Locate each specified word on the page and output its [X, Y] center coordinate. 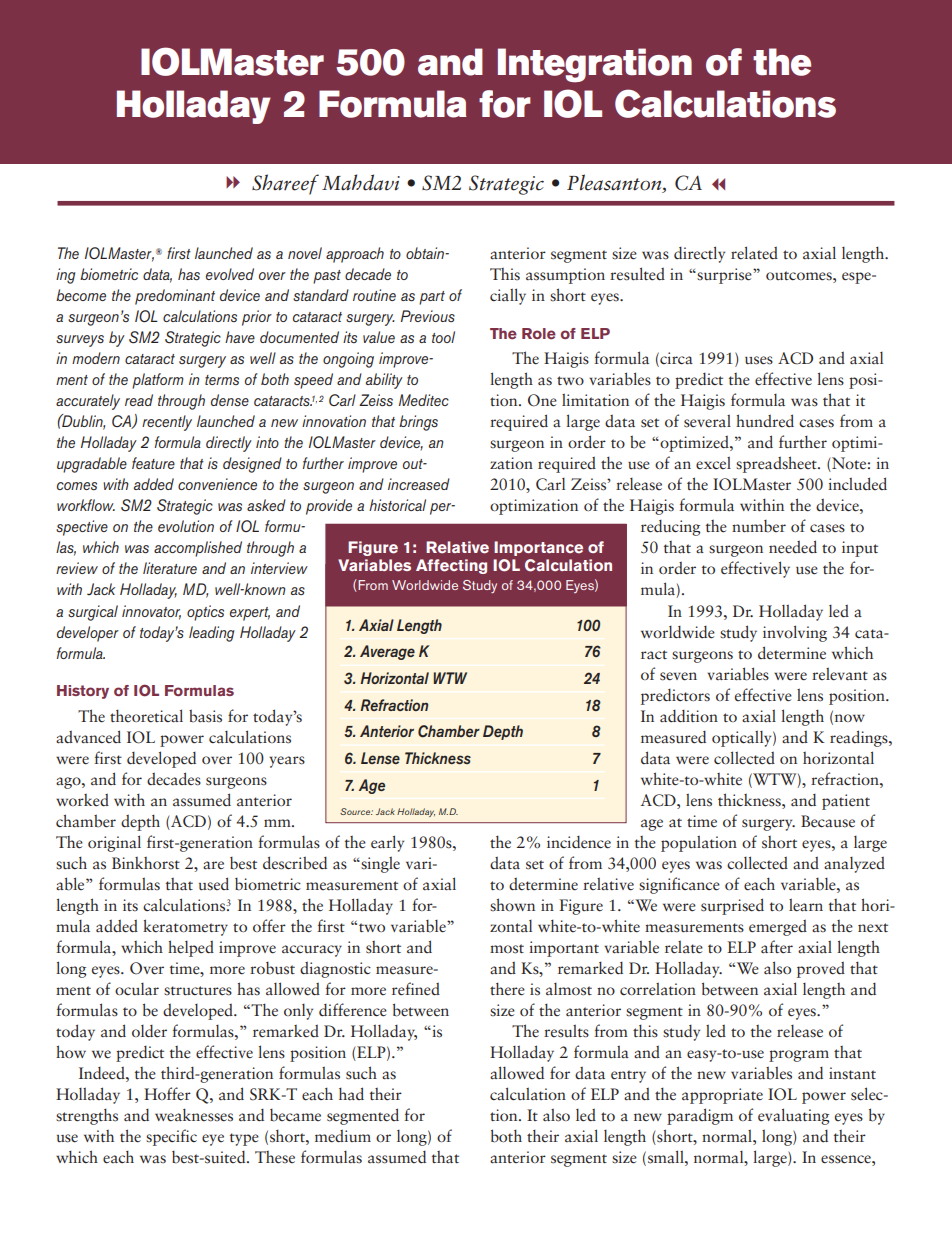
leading [211, 634]
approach [355, 255]
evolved [230, 274]
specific [171, 1137]
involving [795, 633]
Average [387, 652]
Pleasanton [615, 182]
